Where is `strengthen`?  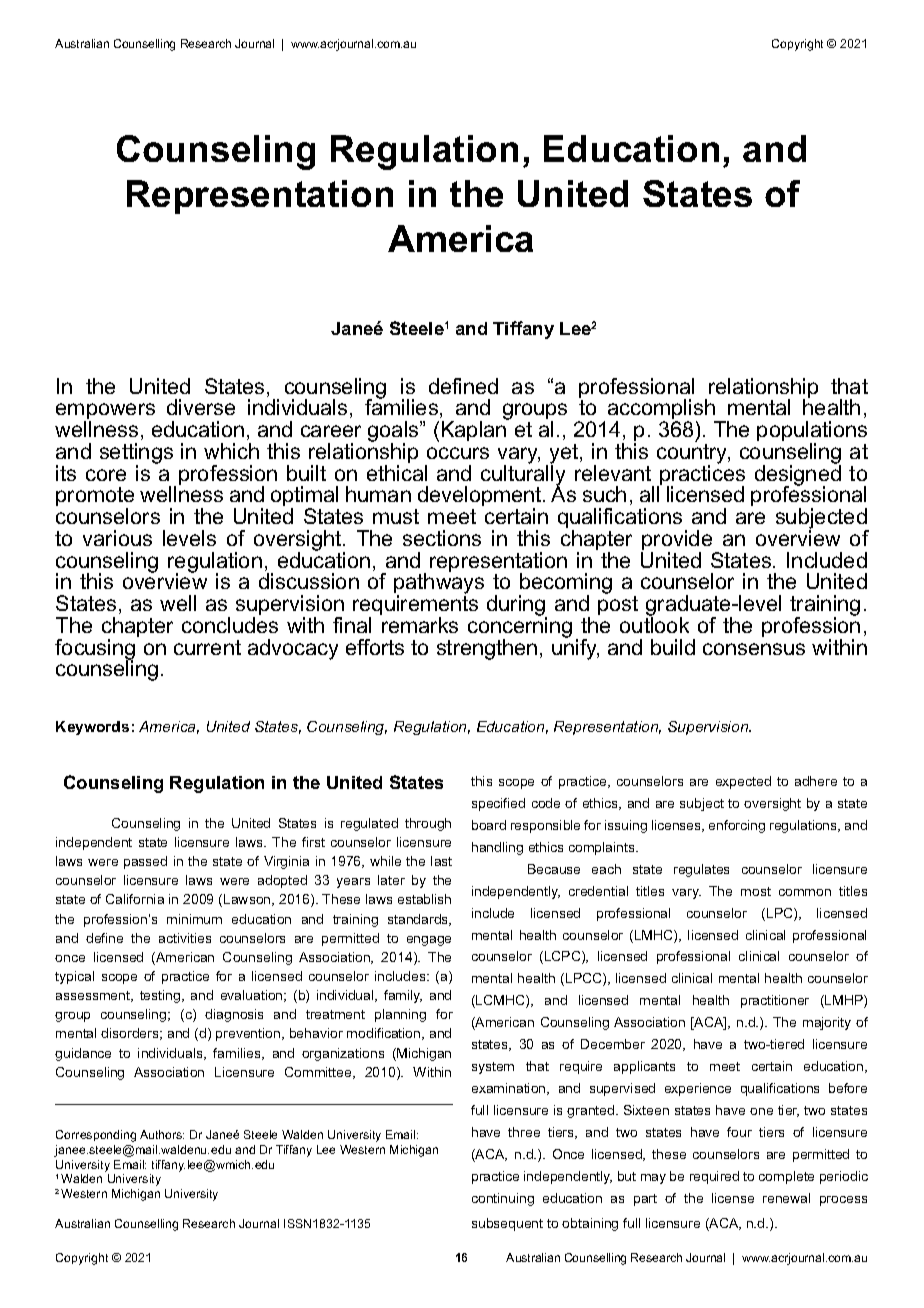 strengthen is located at coordinates (487, 649).
